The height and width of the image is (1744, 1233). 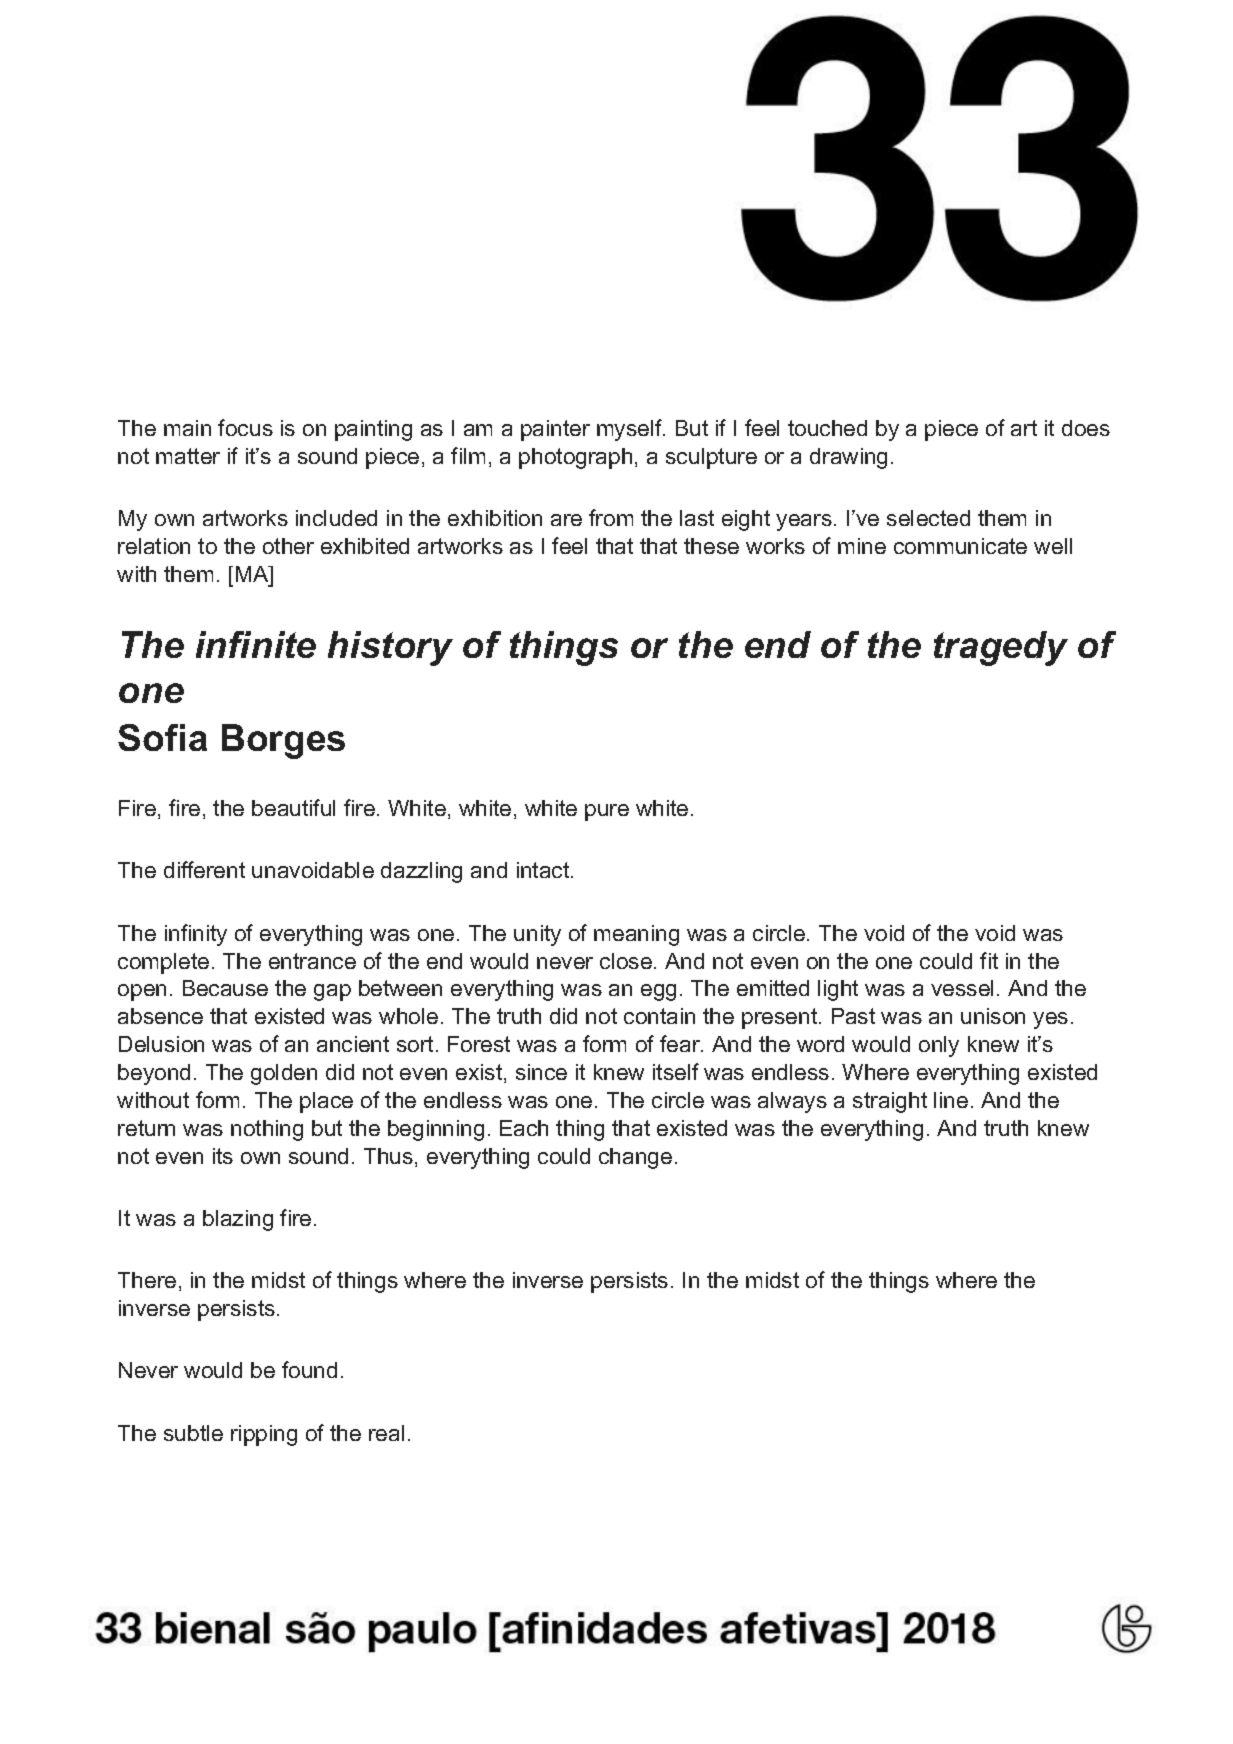 I want to click on tragedy, so click(x=1001, y=648).
